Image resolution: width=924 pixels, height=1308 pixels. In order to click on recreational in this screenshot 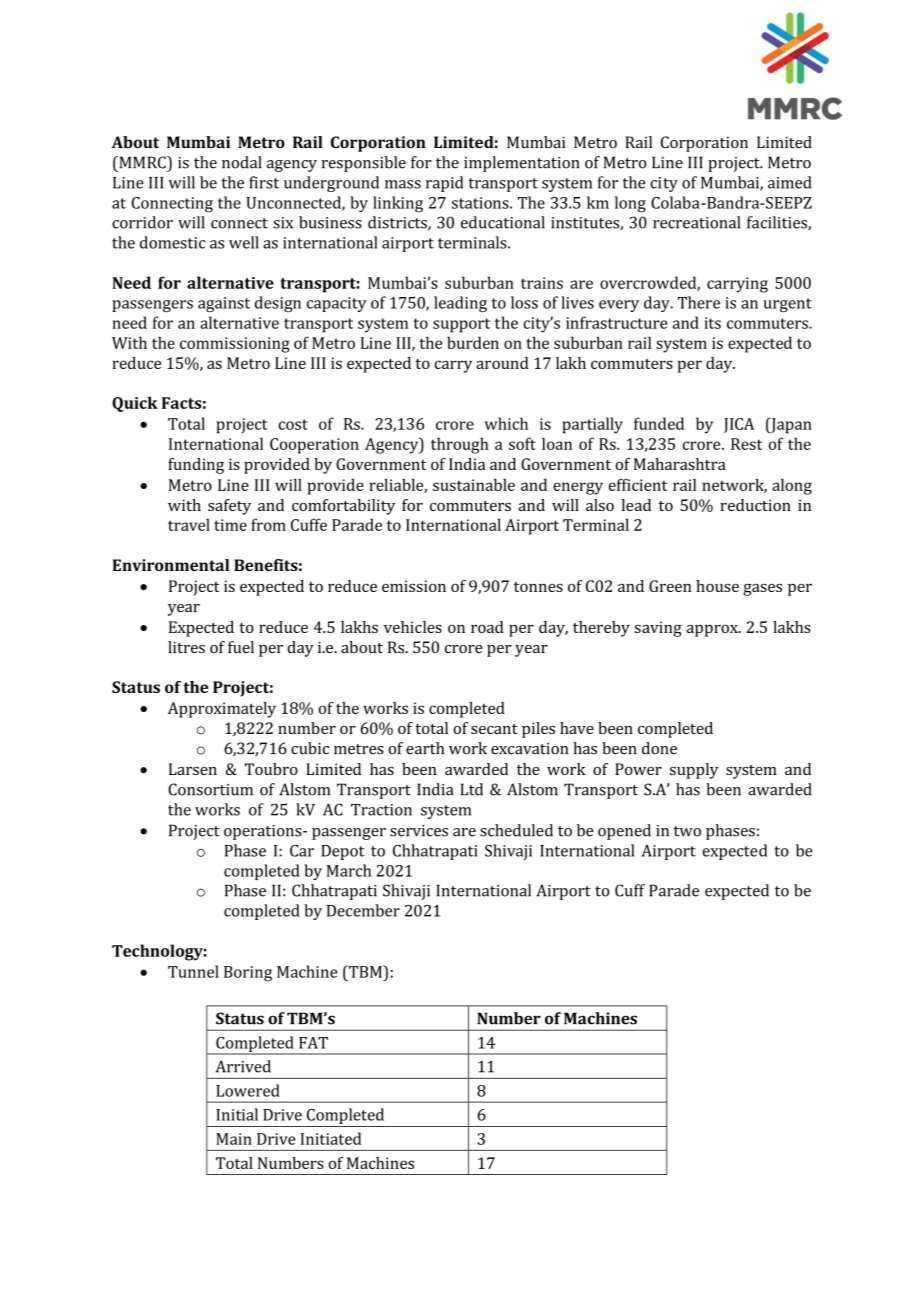, I will do `click(696, 222)`.
